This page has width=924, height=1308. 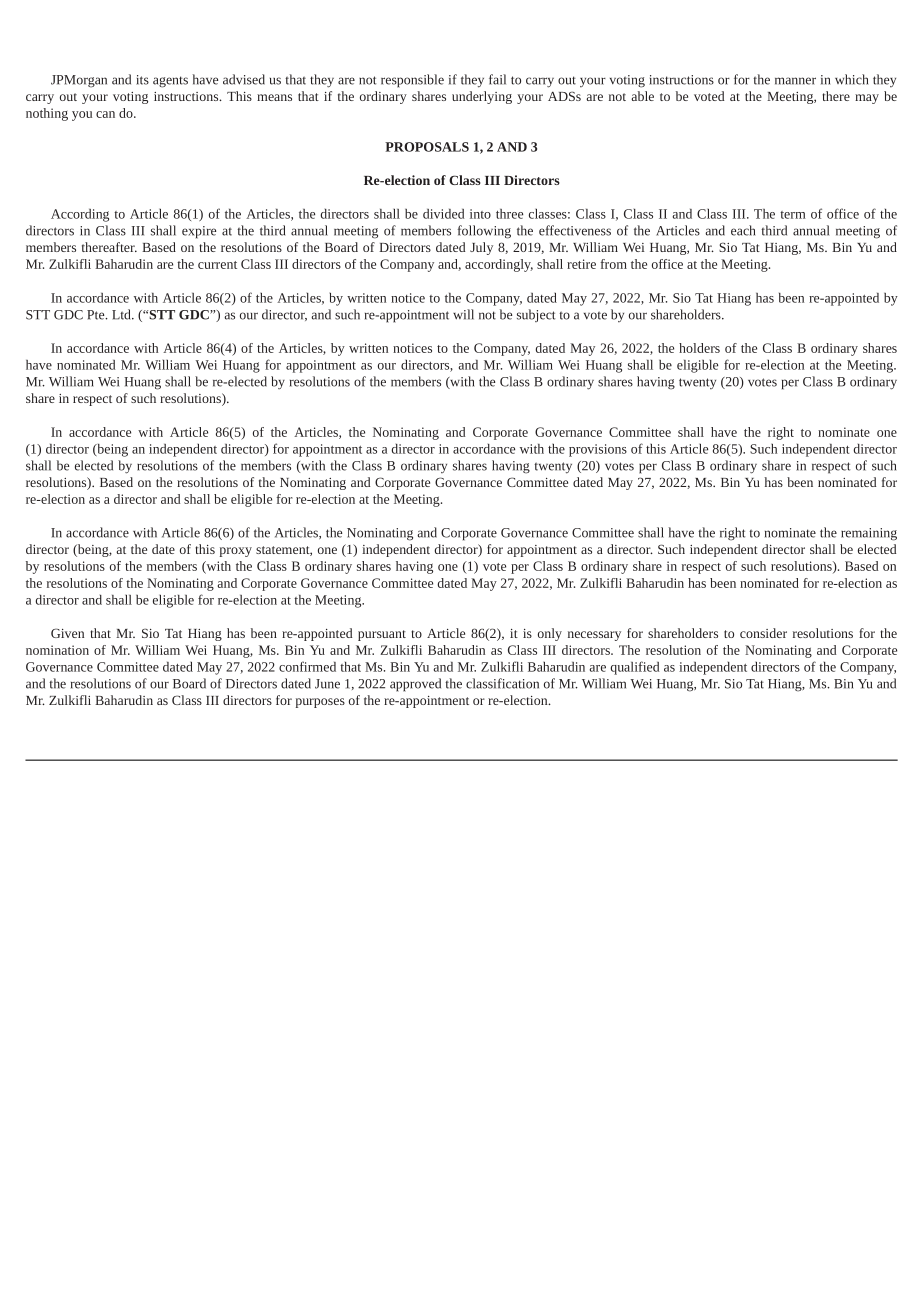 I want to click on pursuant, so click(x=382, y=635).
